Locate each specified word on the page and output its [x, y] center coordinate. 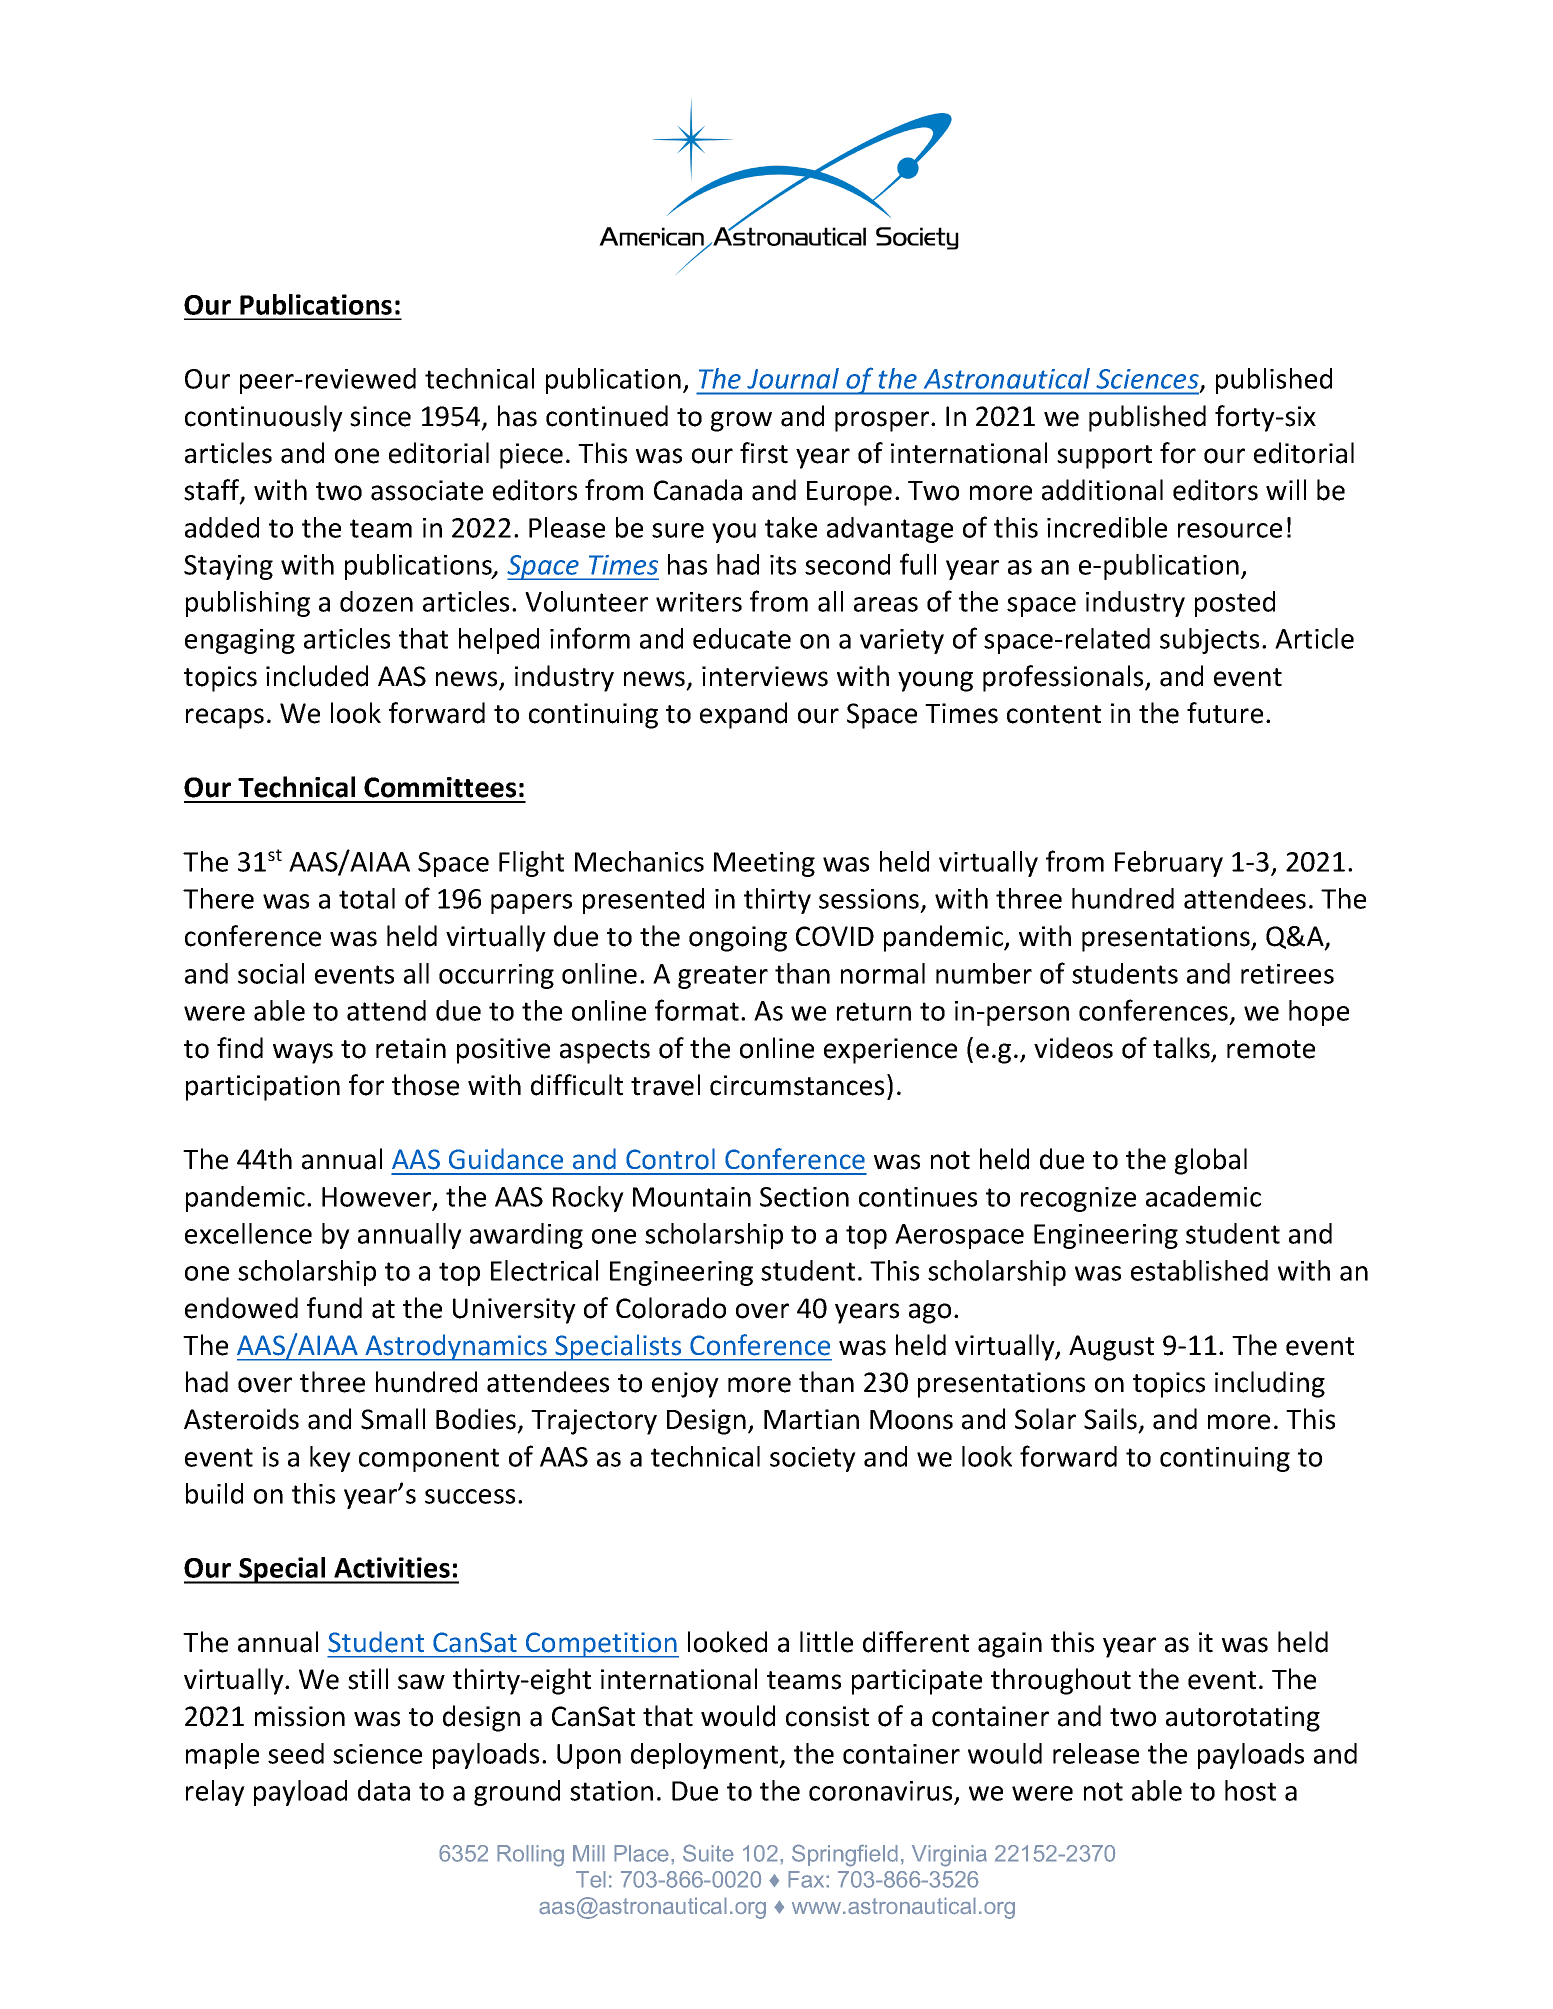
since [380, 416]
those [425, 1085]
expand [743, 715]
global [1211, 1161]
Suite [708, 1853]
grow [741, 421]
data [384, 1790]
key [330, 1459]
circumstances [797, 1085]
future [1225, 713]
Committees [440, 787]
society [813, 1459]
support [1104, 457]
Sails [1110, 1419]
